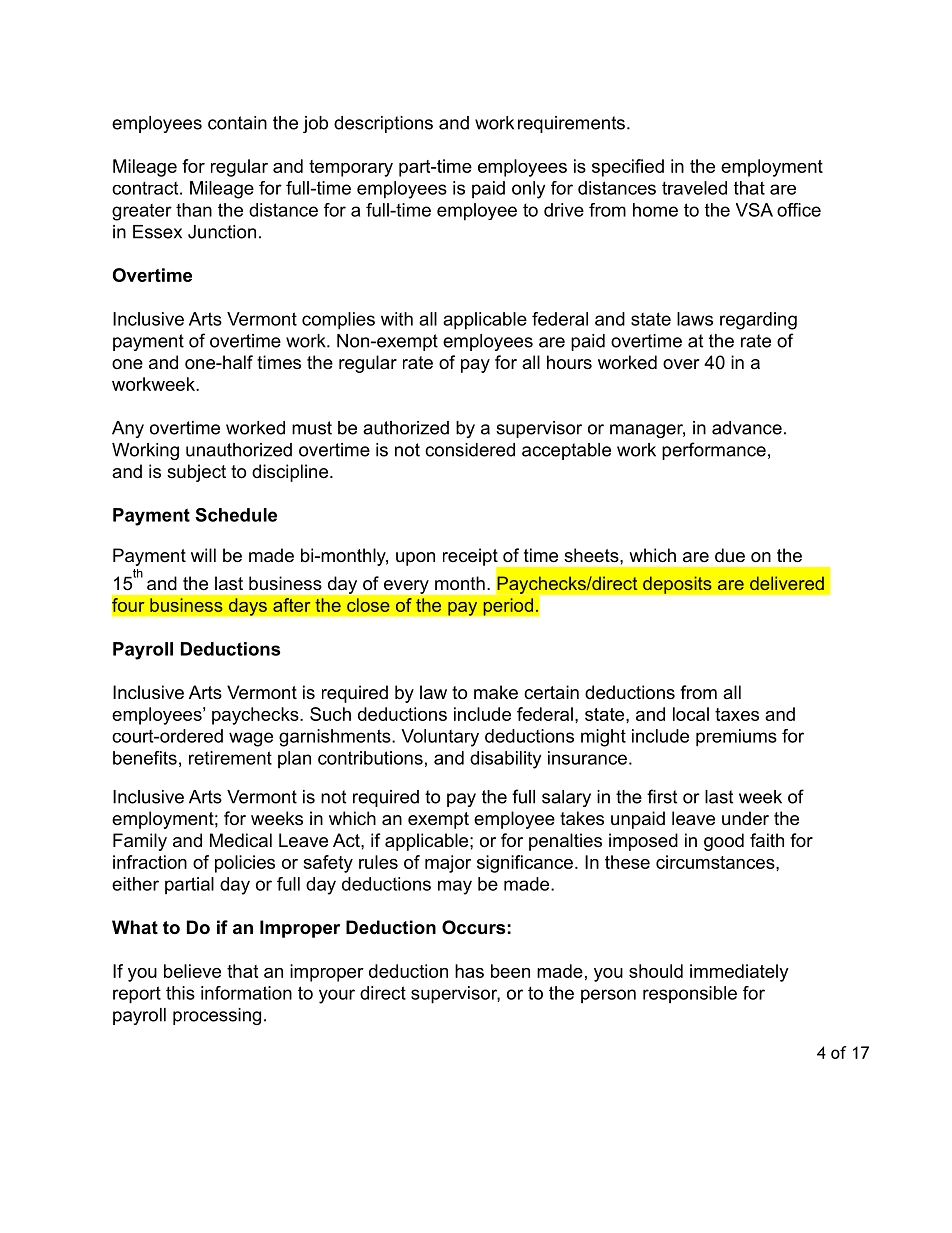 The width and height of the document is (952, 1233). What do you see at coordinates (694, 188) in the document?
I see `traveled` at bounding box center [694, 188].
